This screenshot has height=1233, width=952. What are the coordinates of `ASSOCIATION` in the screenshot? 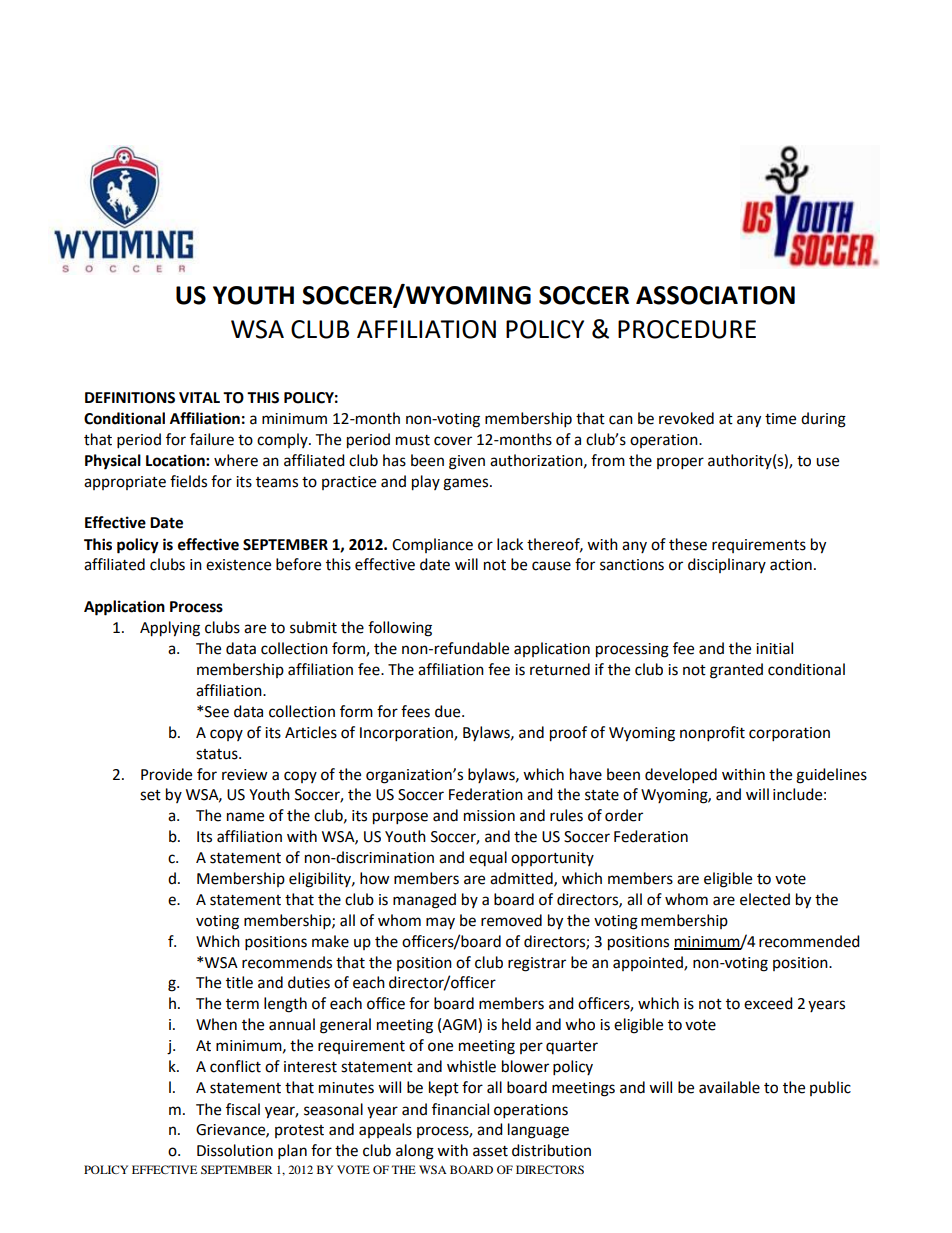 It's located at (715, 295).
